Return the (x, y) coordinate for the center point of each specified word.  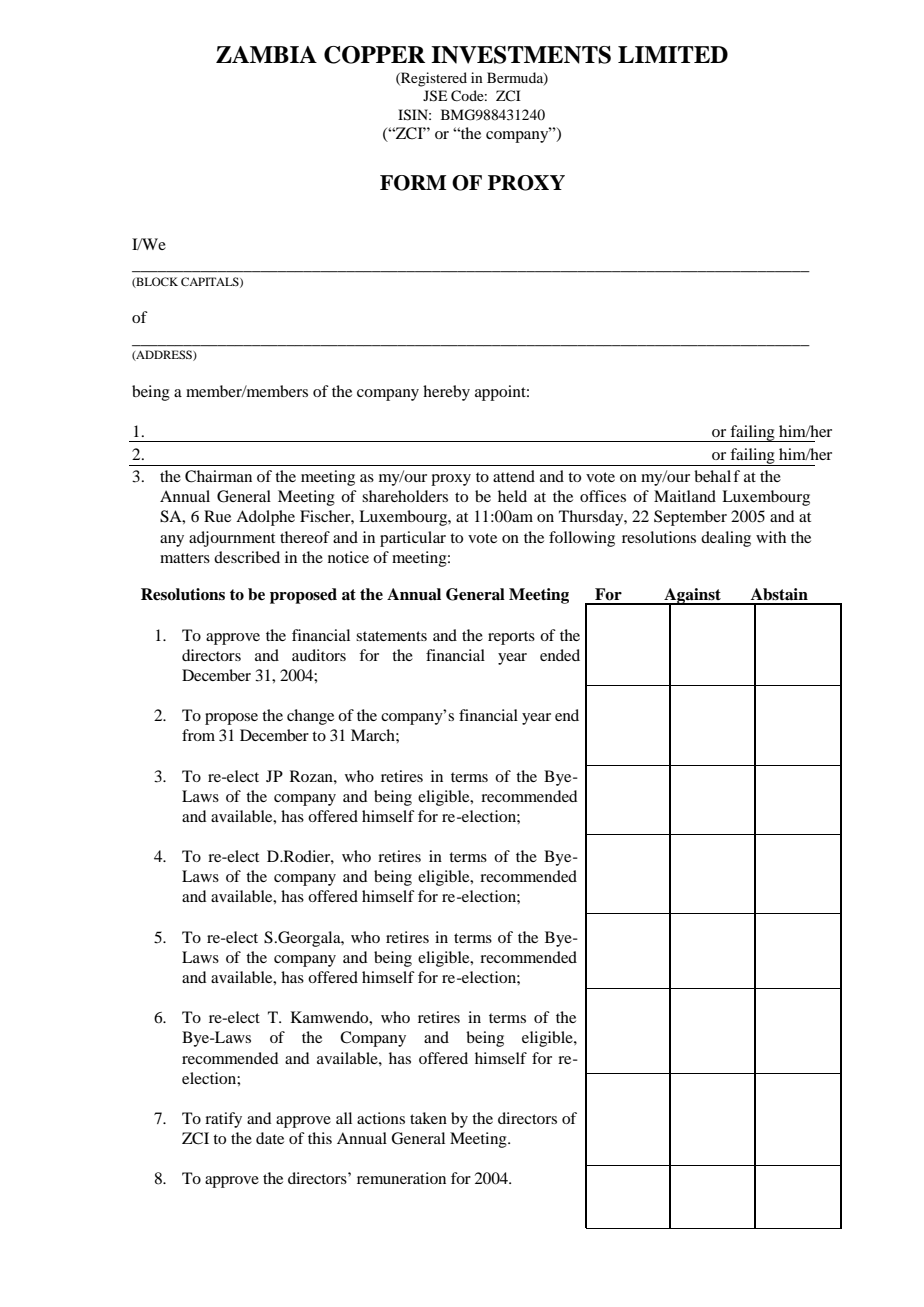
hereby (446, 393)
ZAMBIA (266, 54)
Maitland (685, 496)
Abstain (779, 594)
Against (692, 597)
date (270, 1138)
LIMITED (673, 54)
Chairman (218, 476)
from (198, 735)
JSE (435, 96)
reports (511, 638)
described (247, 557)
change (310, 717)
